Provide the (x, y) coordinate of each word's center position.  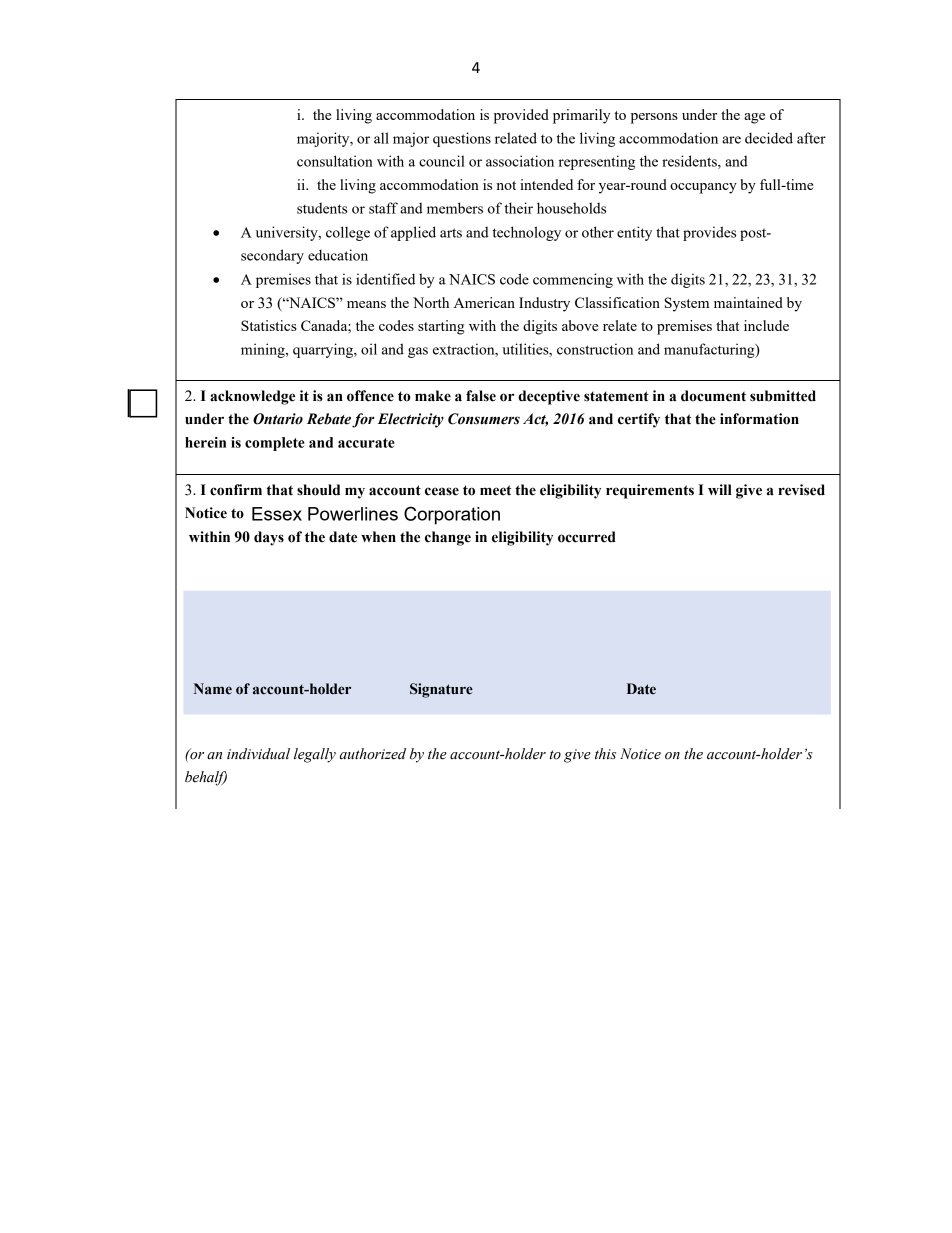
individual (258, 754)
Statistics (269, 325)
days (269, 538)
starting (441, 327)
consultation (335, 161)
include (766, 325)
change (448, 538)
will (720, 489)
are (731, 140)
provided (521, 116)
